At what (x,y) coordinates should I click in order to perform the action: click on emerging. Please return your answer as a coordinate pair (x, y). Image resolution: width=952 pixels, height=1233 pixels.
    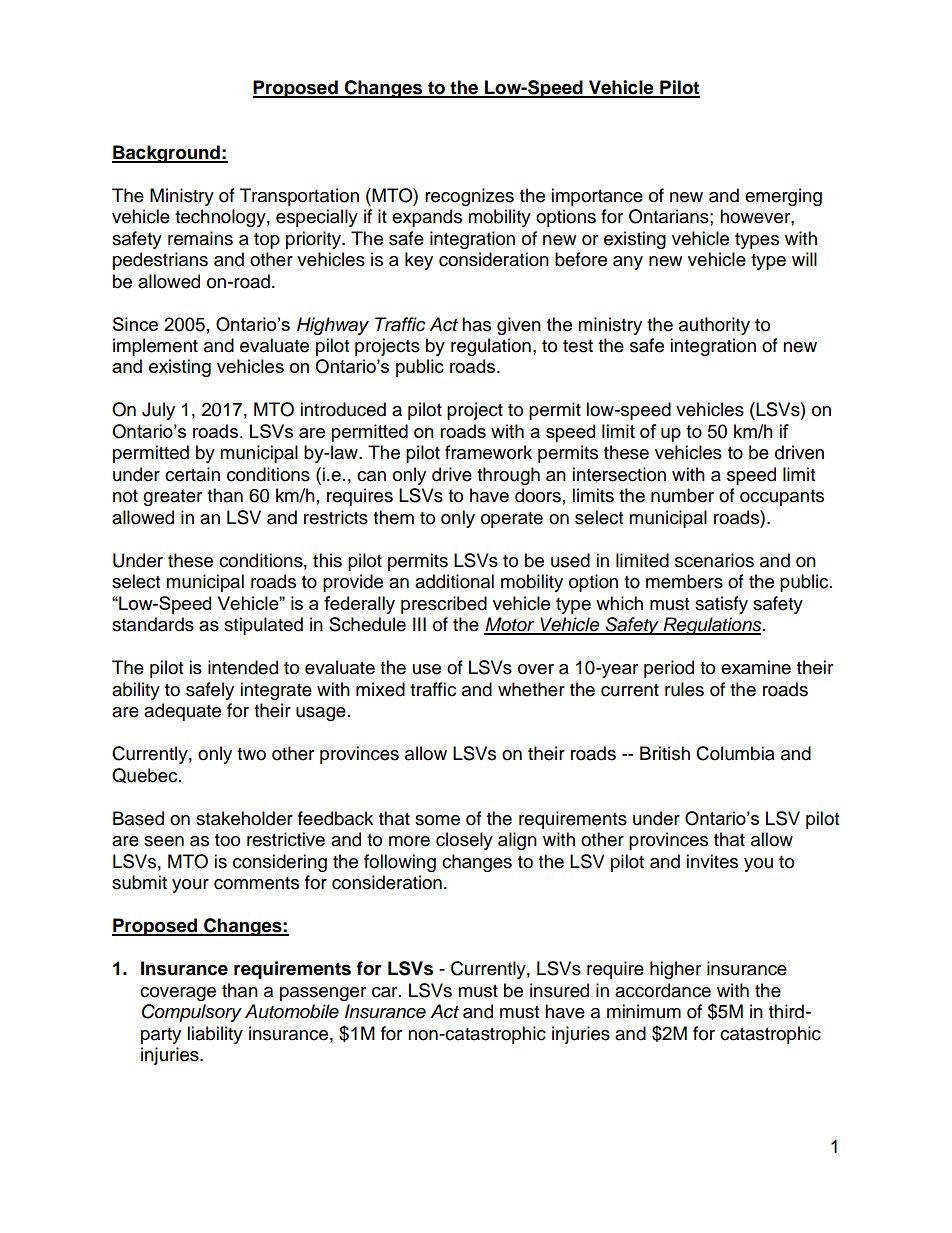
    Looking at the image, I should click on (783, 197).
